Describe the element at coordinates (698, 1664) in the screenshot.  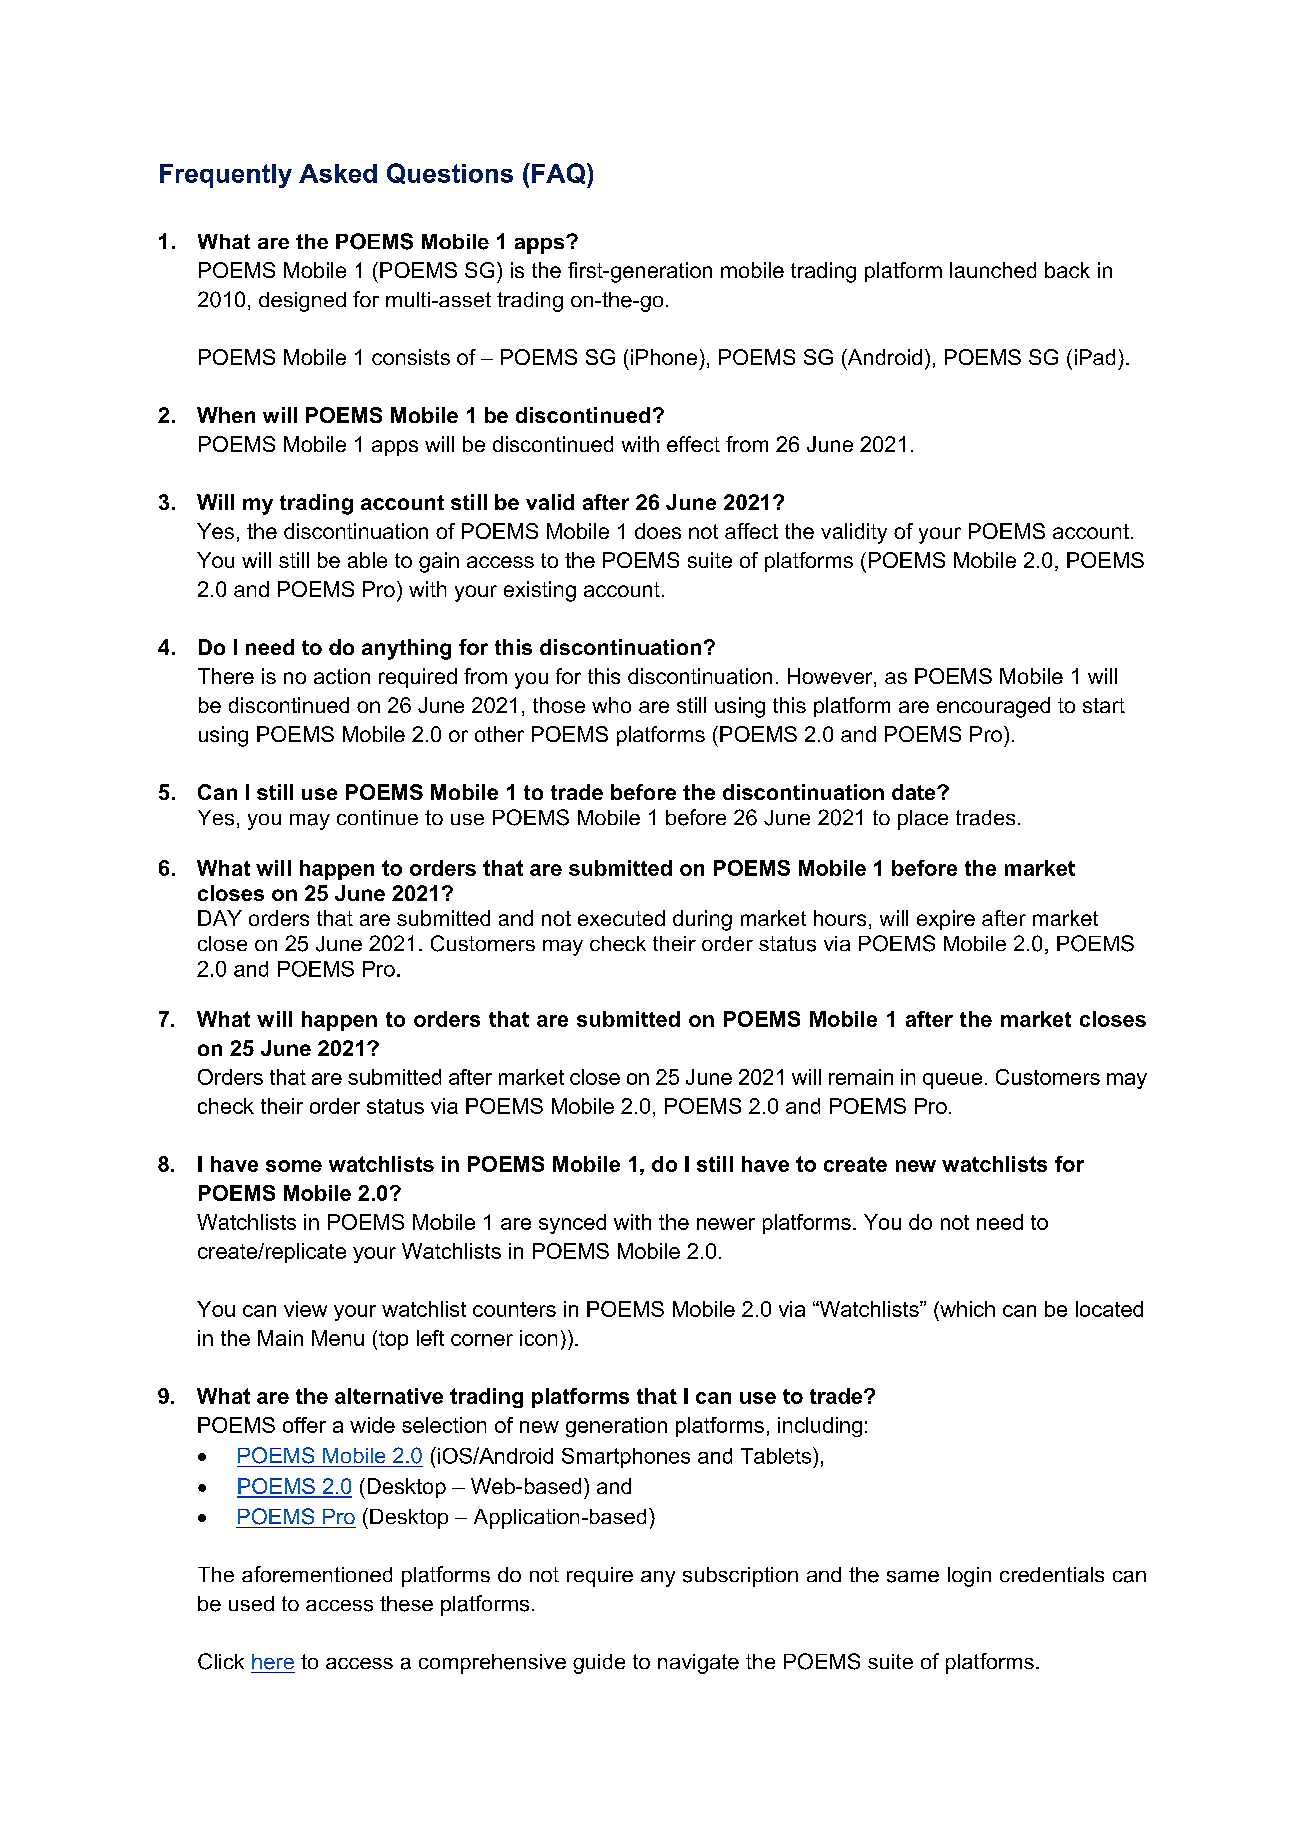
I see `navigate` at that location.
